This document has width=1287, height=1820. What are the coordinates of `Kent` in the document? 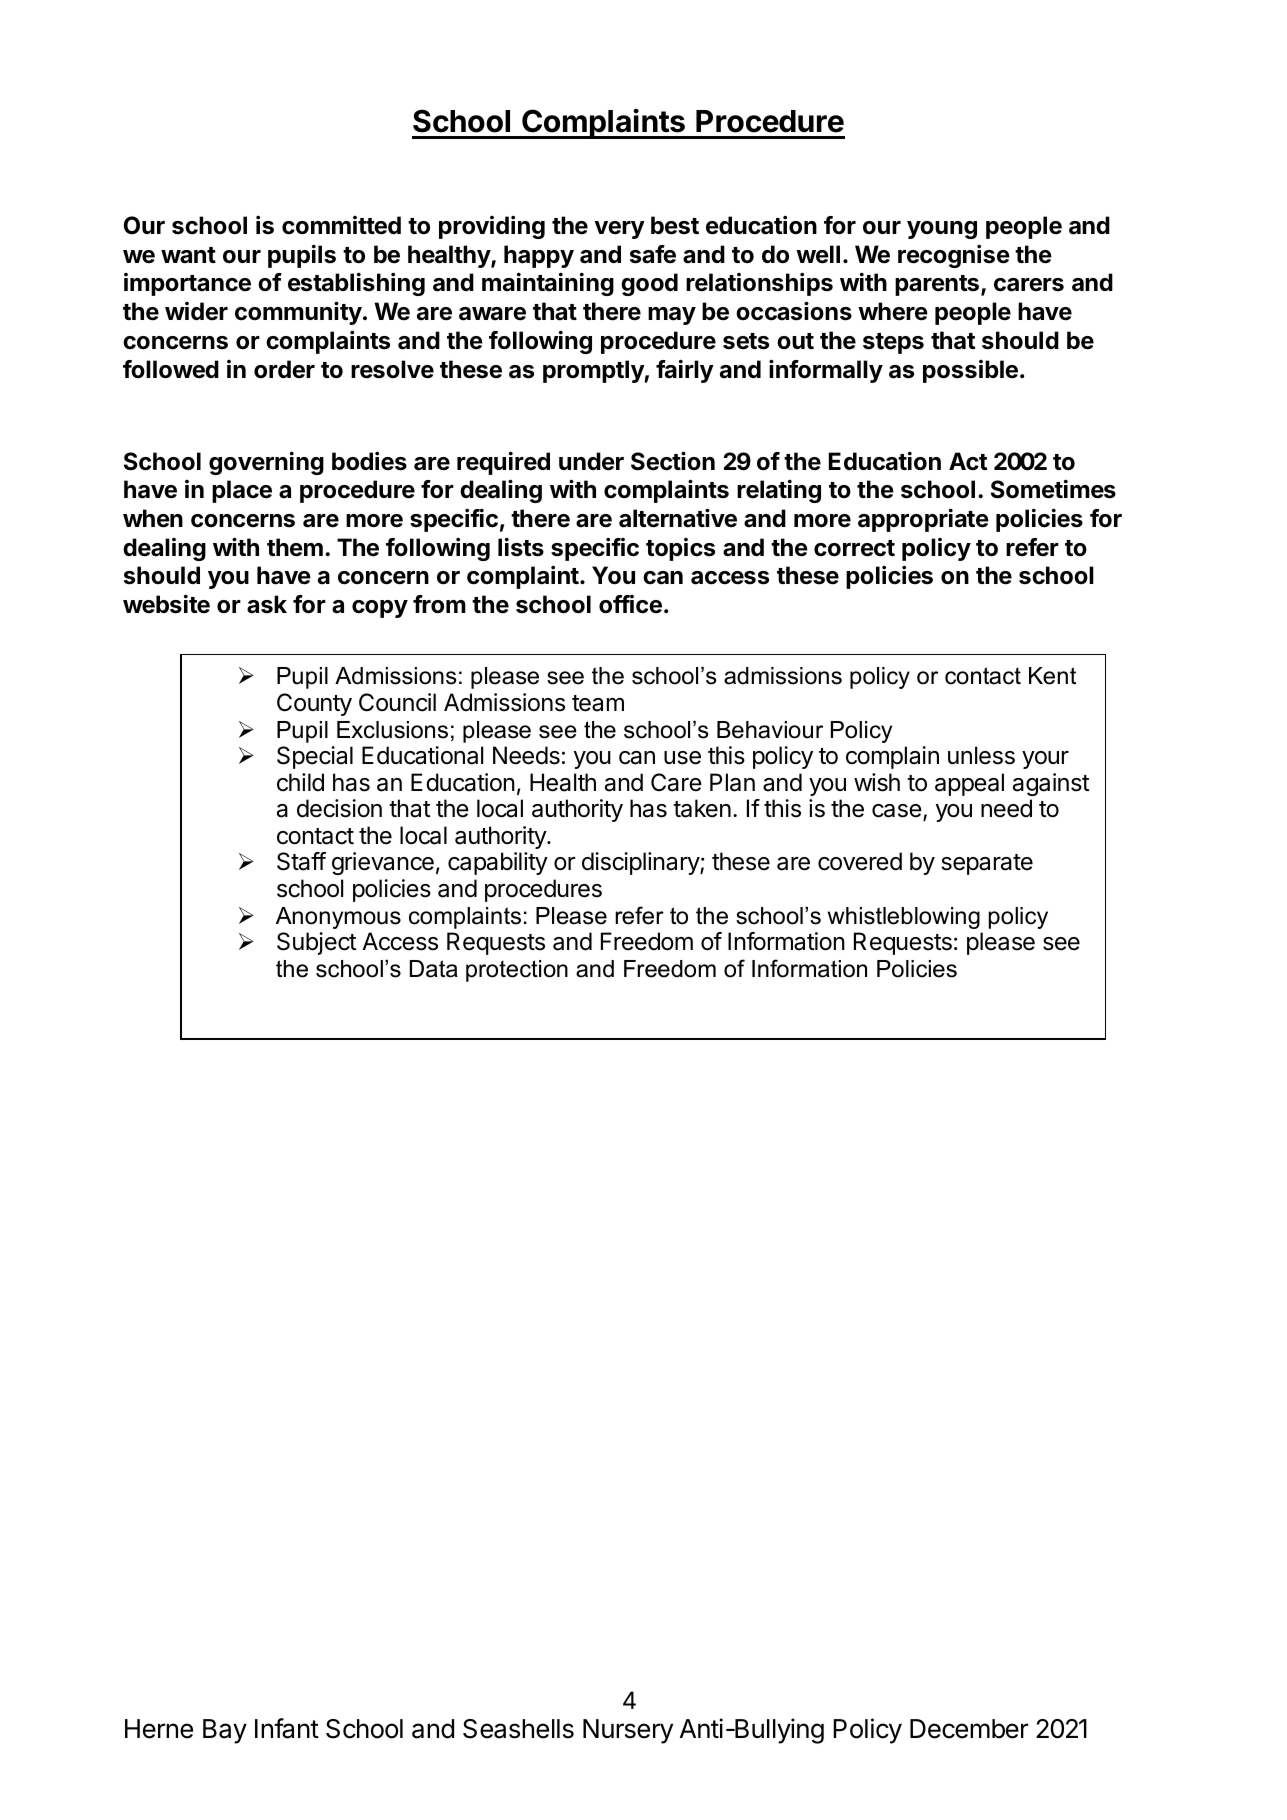 It's located at (1052, 676).
